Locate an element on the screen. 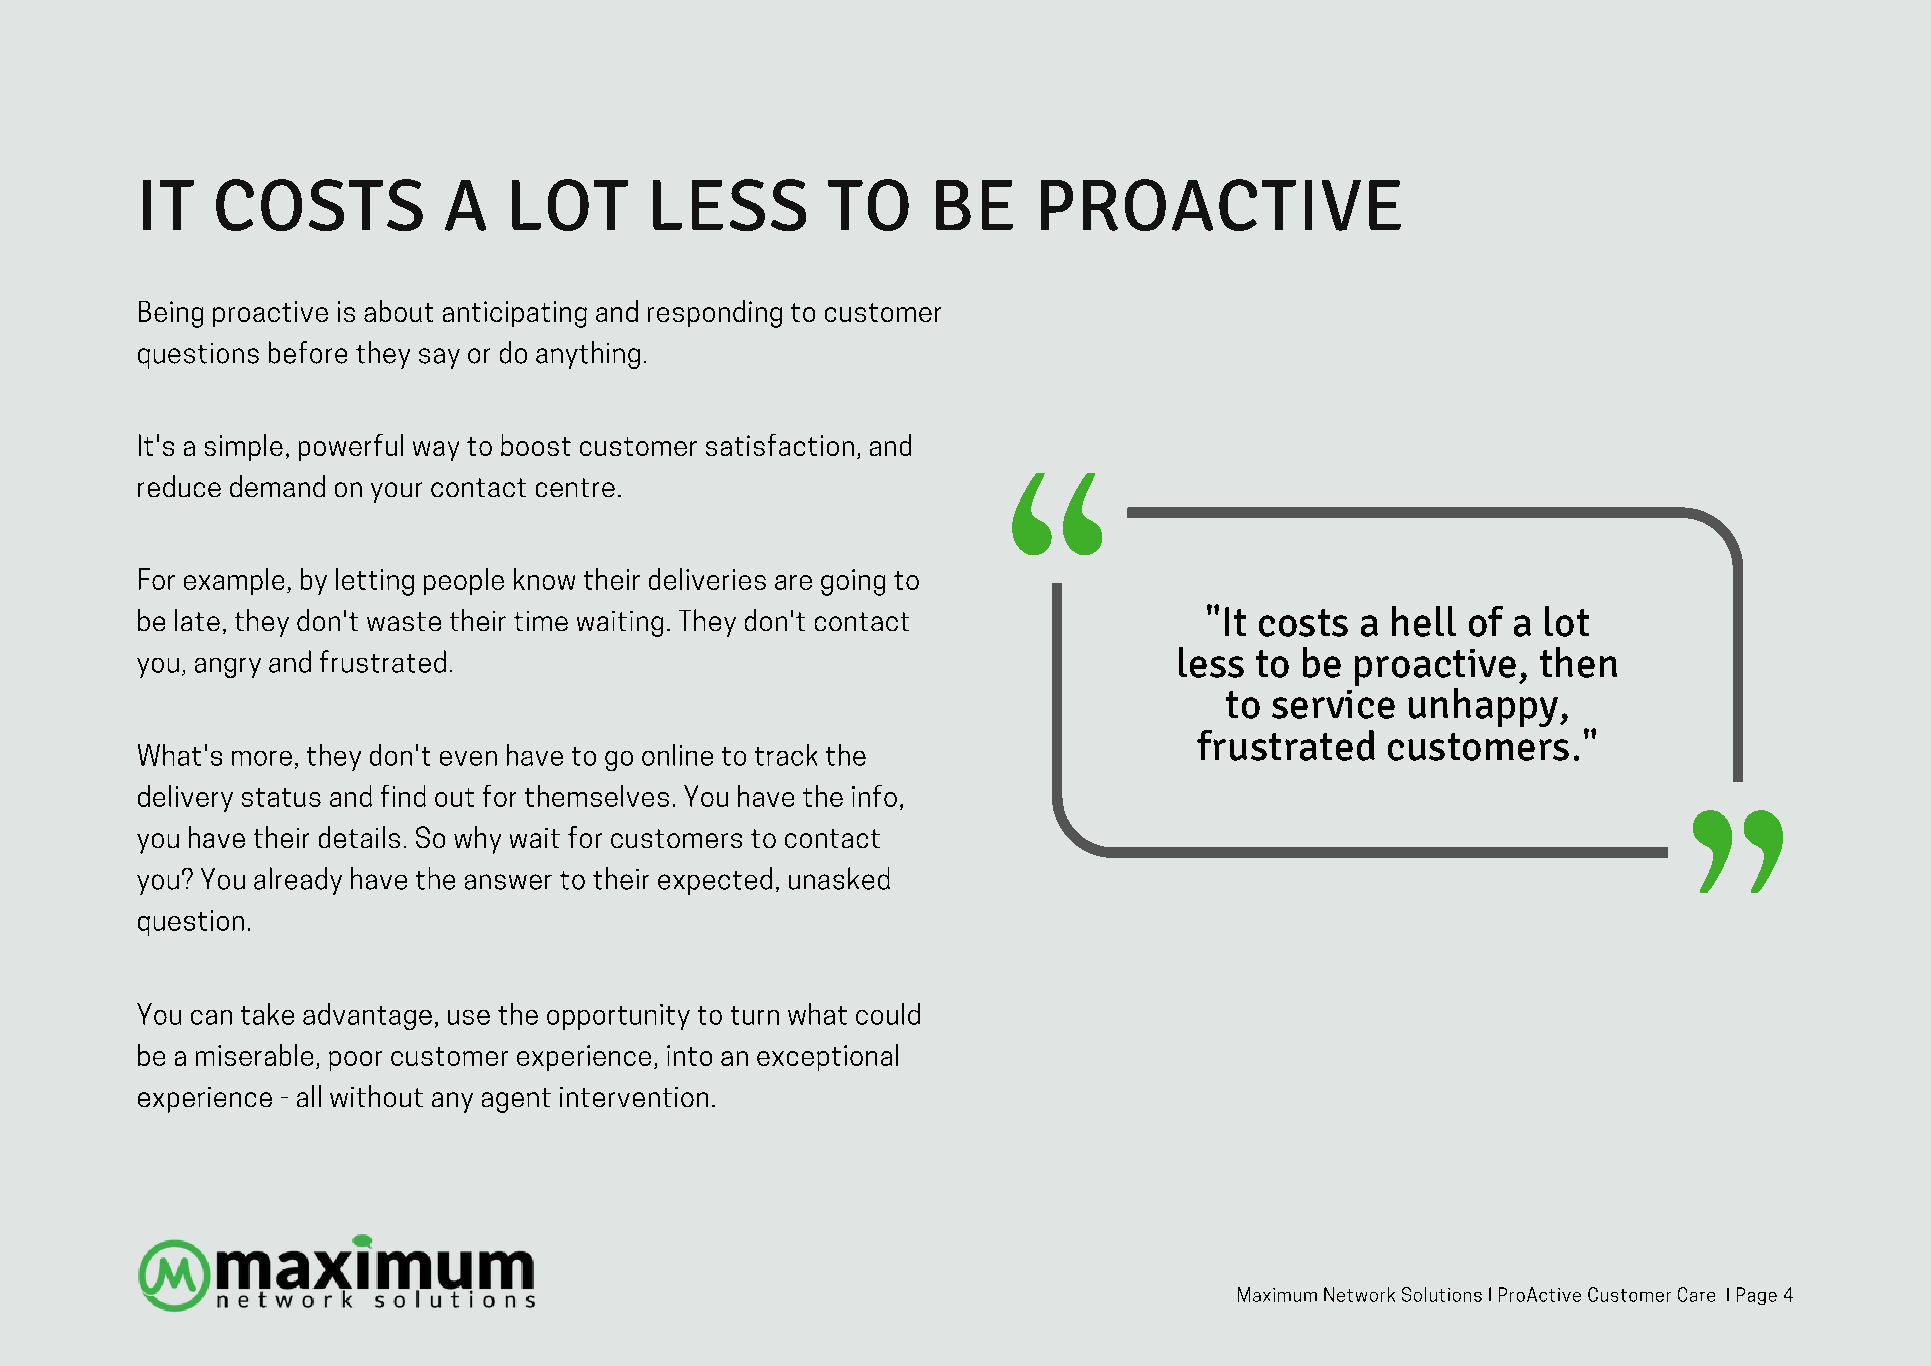  without is located at coordinates (376, 1096).
